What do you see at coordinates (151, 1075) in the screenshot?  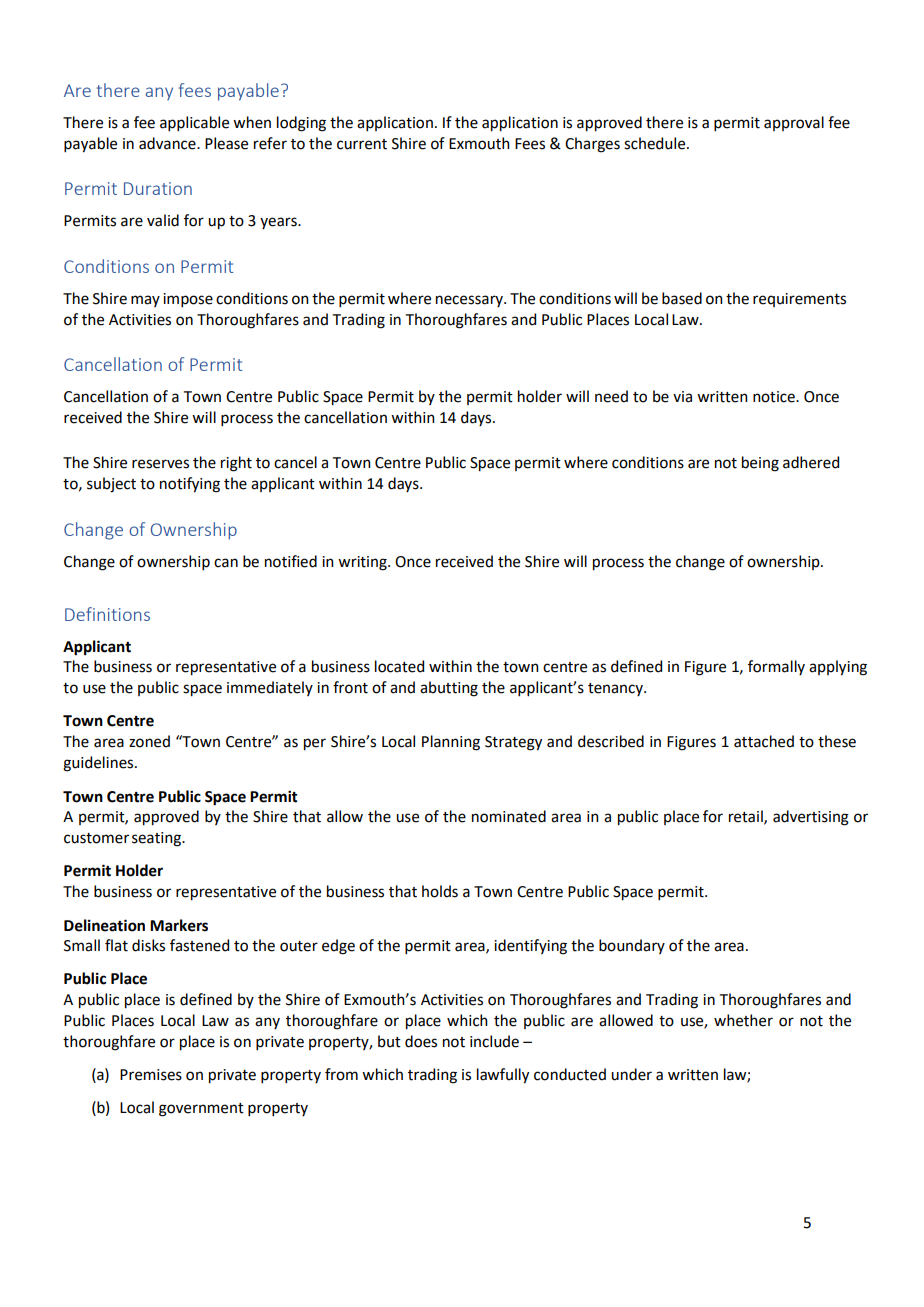 I see `Premises` at bounding box center [151, 1075].
